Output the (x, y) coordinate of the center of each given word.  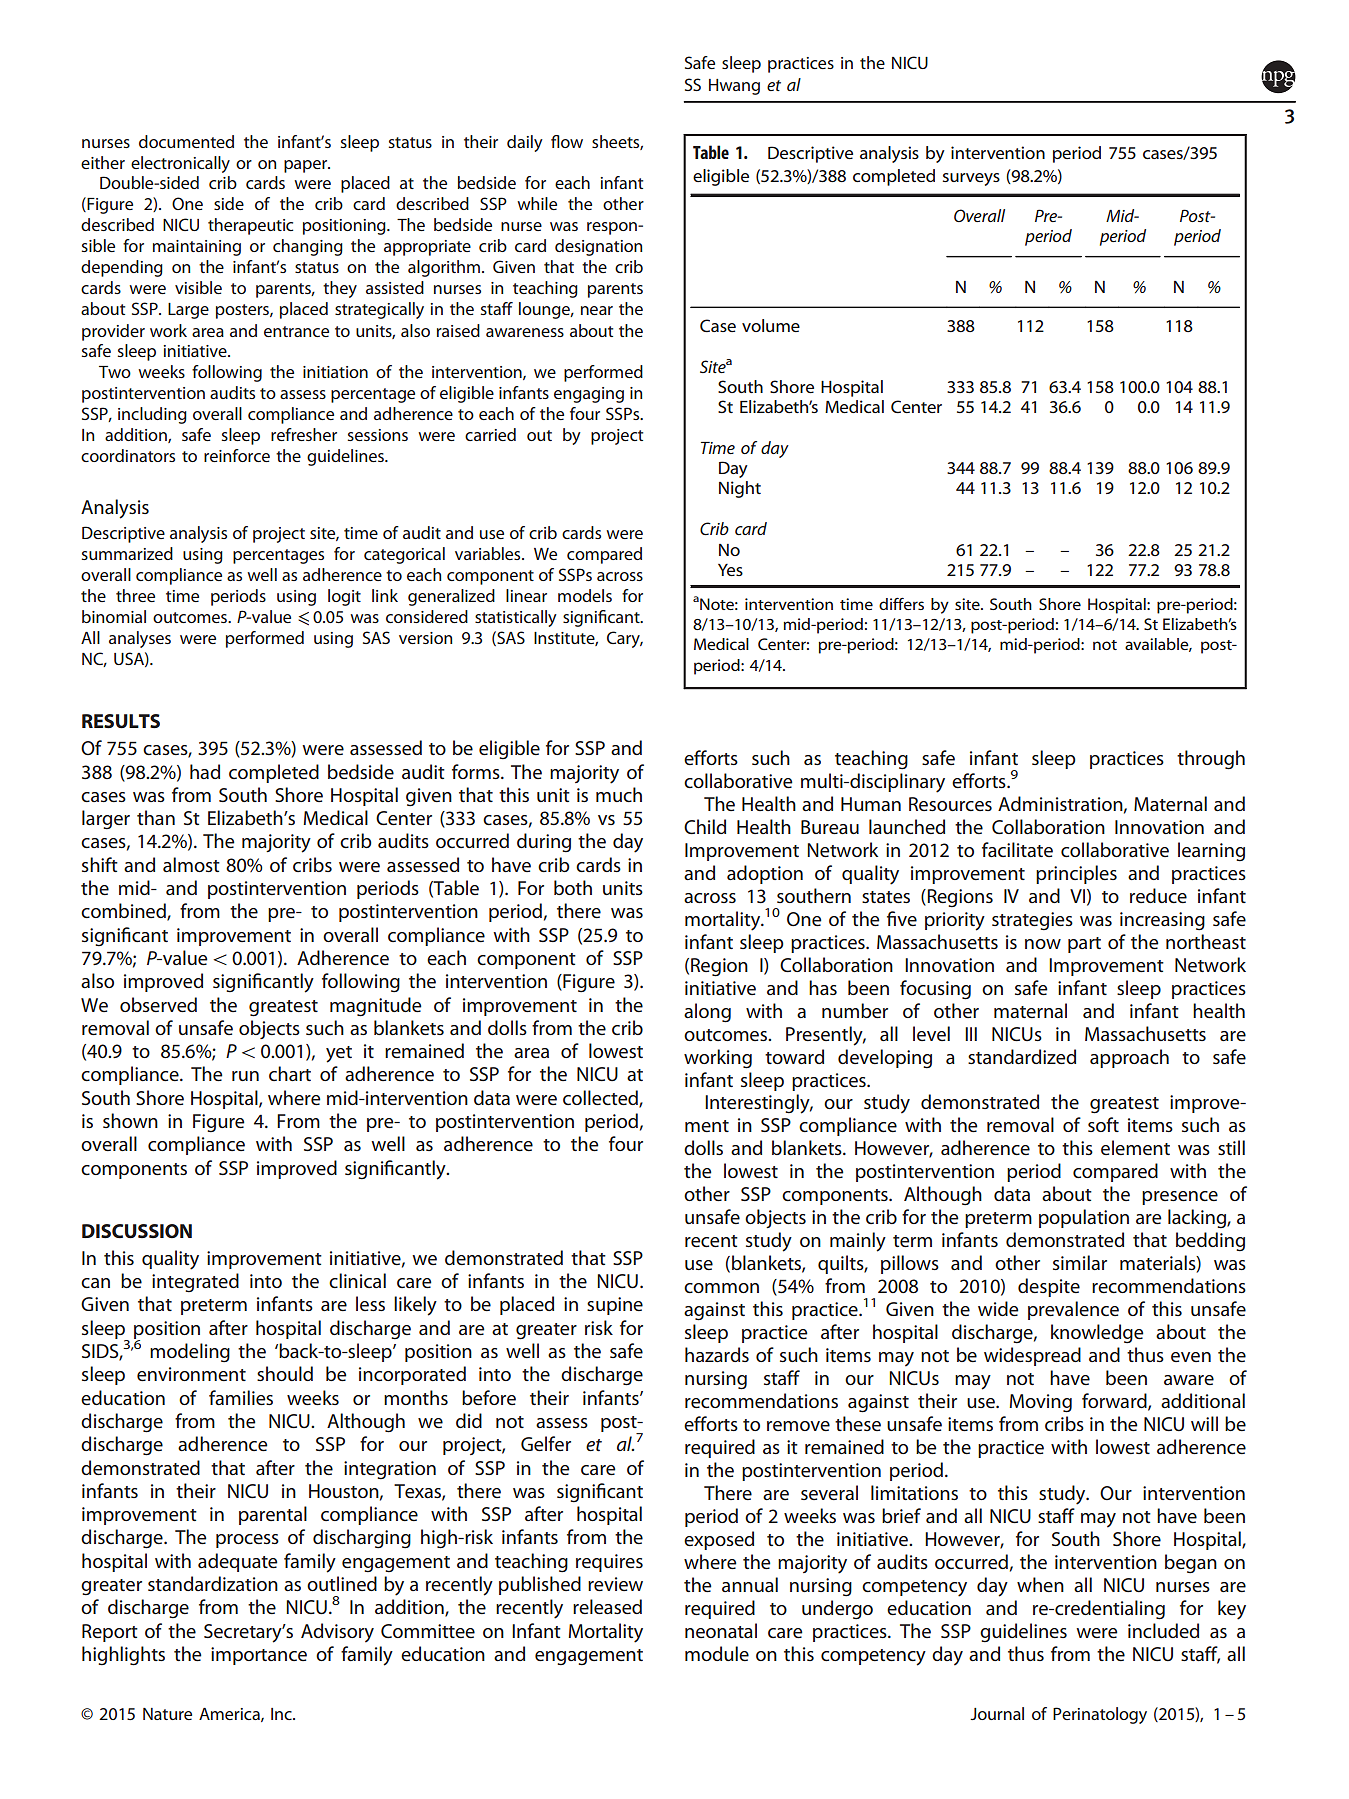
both (573, 887)
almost (191, 864)
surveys (971, 179)
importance (259, 1656)
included (1163, 1630)
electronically (180, 164)
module (717, 1653)
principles (1076, 874)
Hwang (734, 87)
